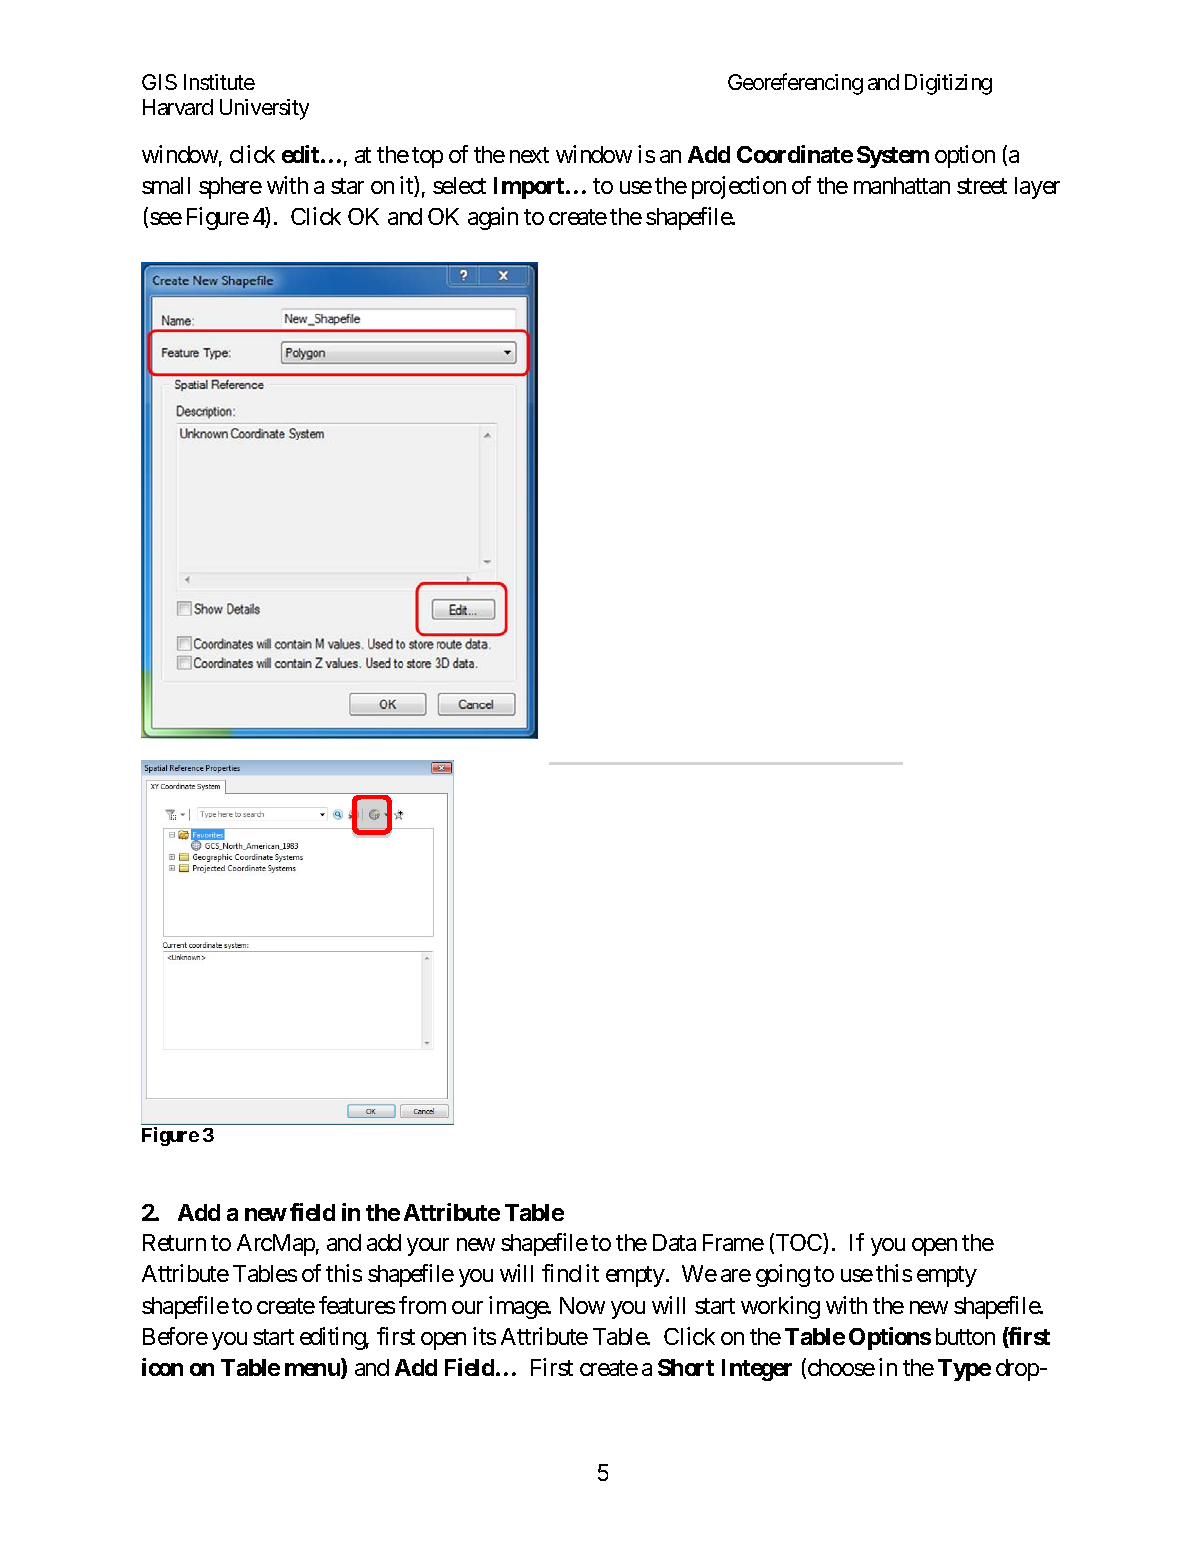  Describe the element at coordinates (230, 188) in the page. I see `sphere` at that location.
